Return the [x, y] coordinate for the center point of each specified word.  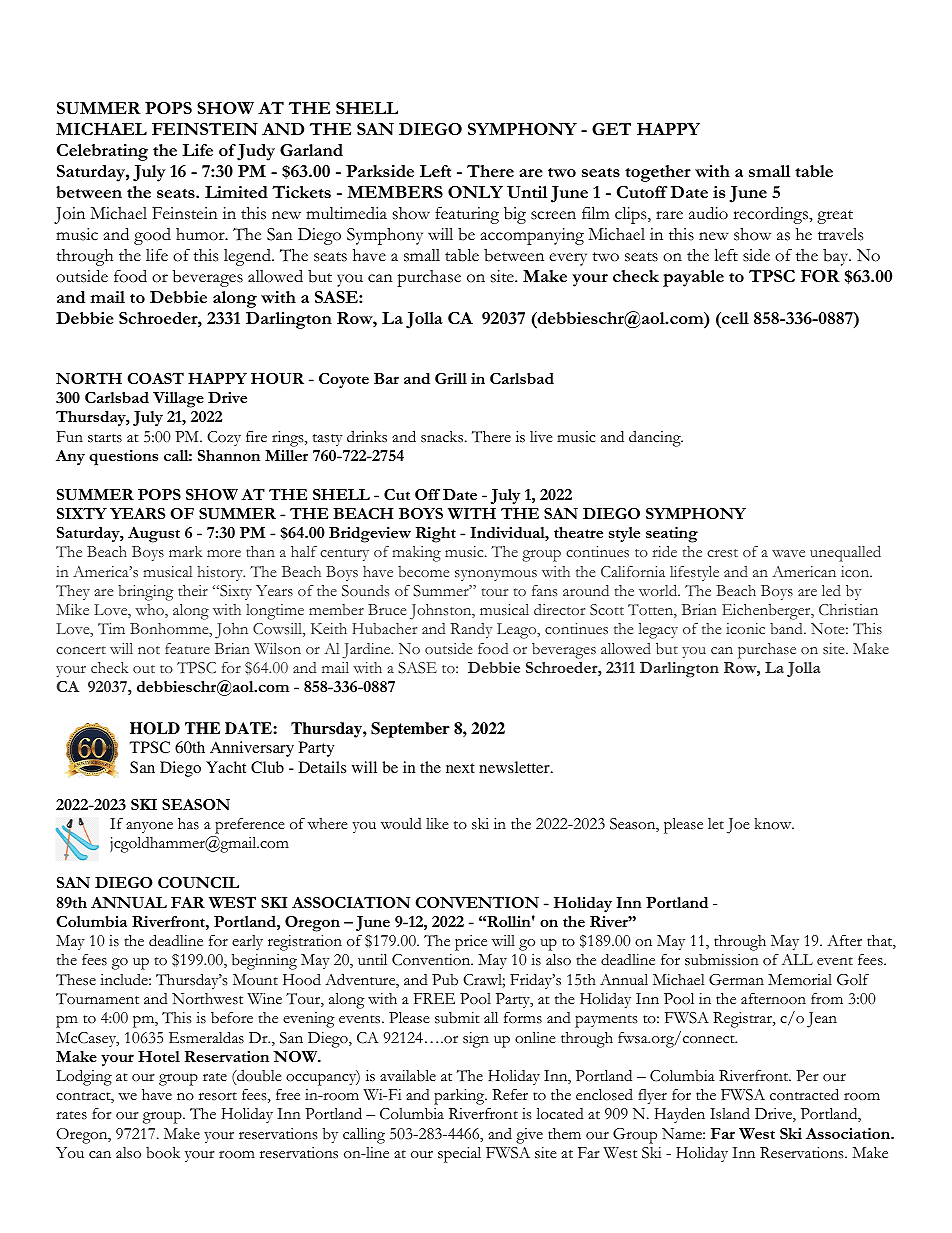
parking [460, 1097]
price [471, 943]
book [163, 1153]
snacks [443, 437]
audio [708, 213]
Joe [738, 826]
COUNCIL [198, 883]
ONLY [475, 192]
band [787, 628]
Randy [471, 630]
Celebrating [102, 152]
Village [178, 400]
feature [187, 648]
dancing [656, 438]
